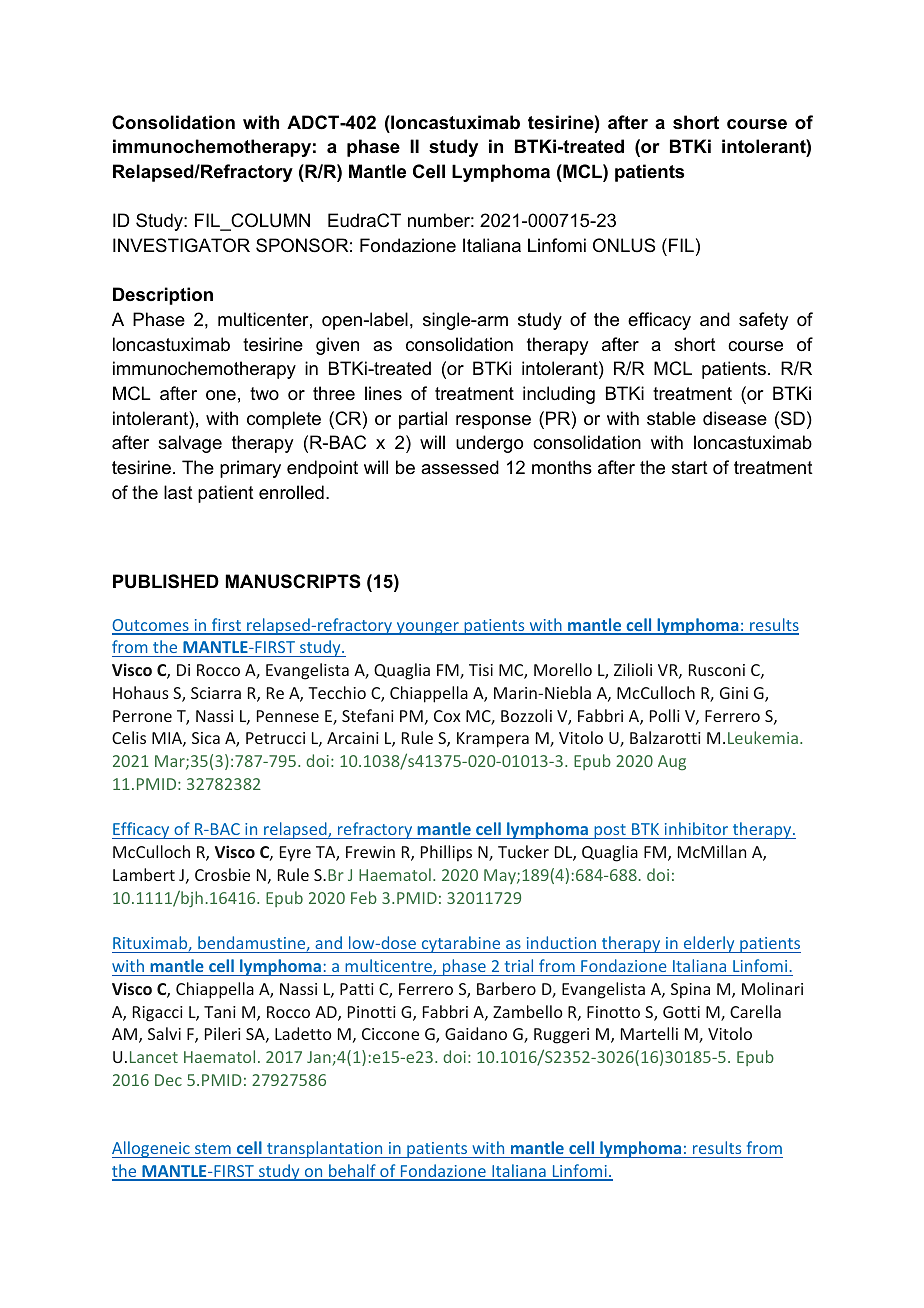 Image resolution: width=924 pixels, height=1308 pixels. I want to click on Gini, so click(734, 693).
